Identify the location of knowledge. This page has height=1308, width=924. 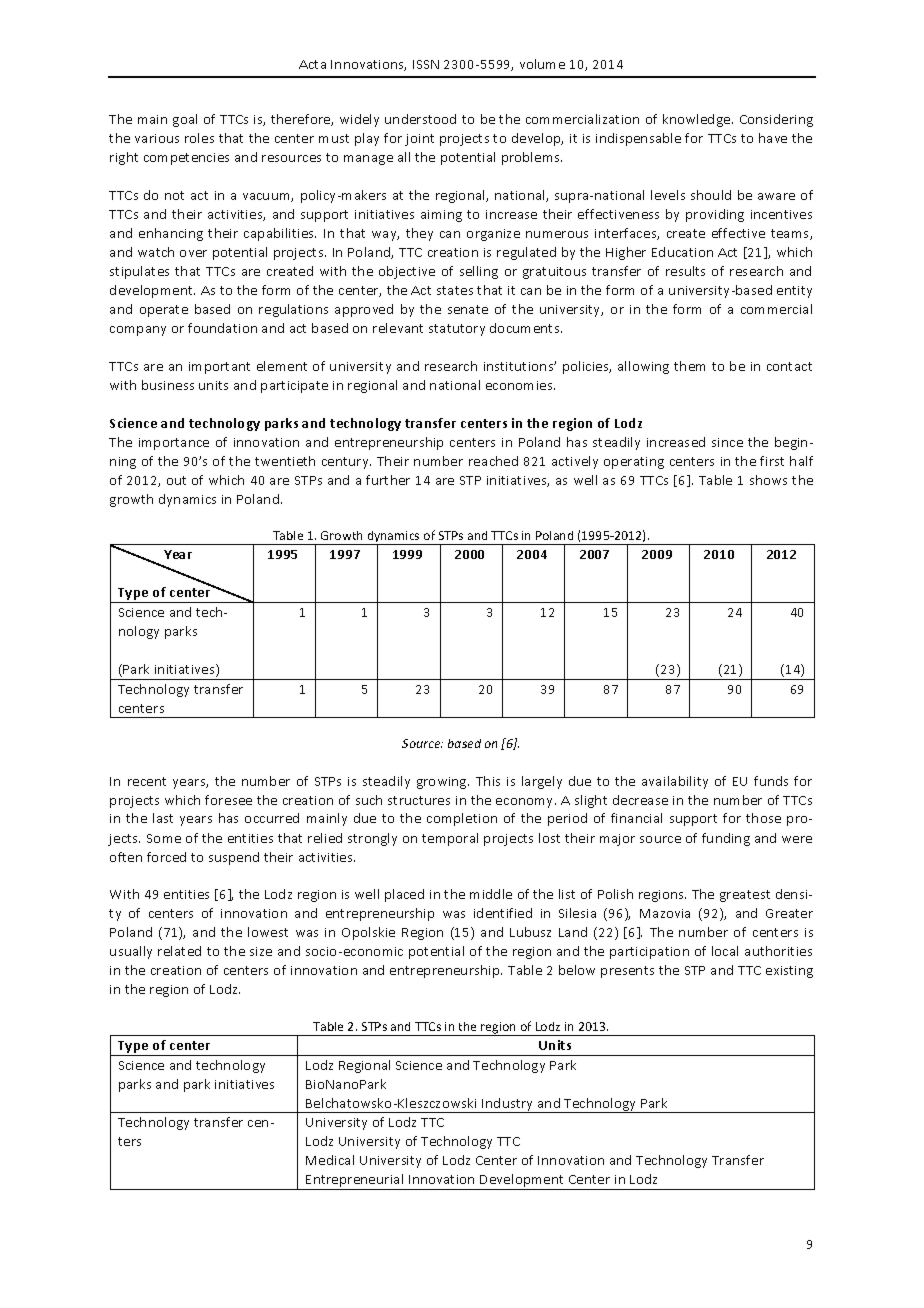
(698, 120).
